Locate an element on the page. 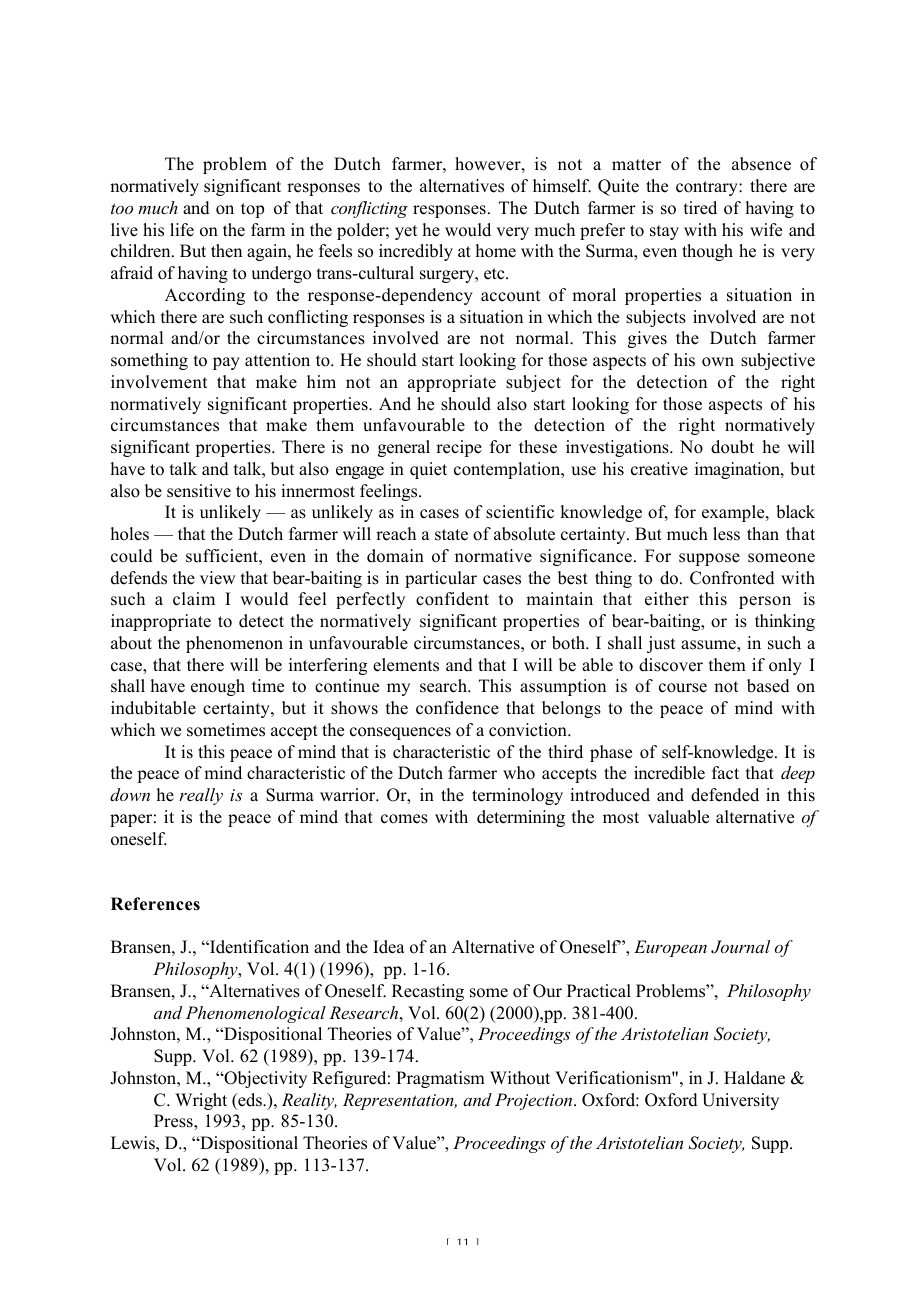 The image size is (924, 1308). contrary is located at coordinates (708, 188).
